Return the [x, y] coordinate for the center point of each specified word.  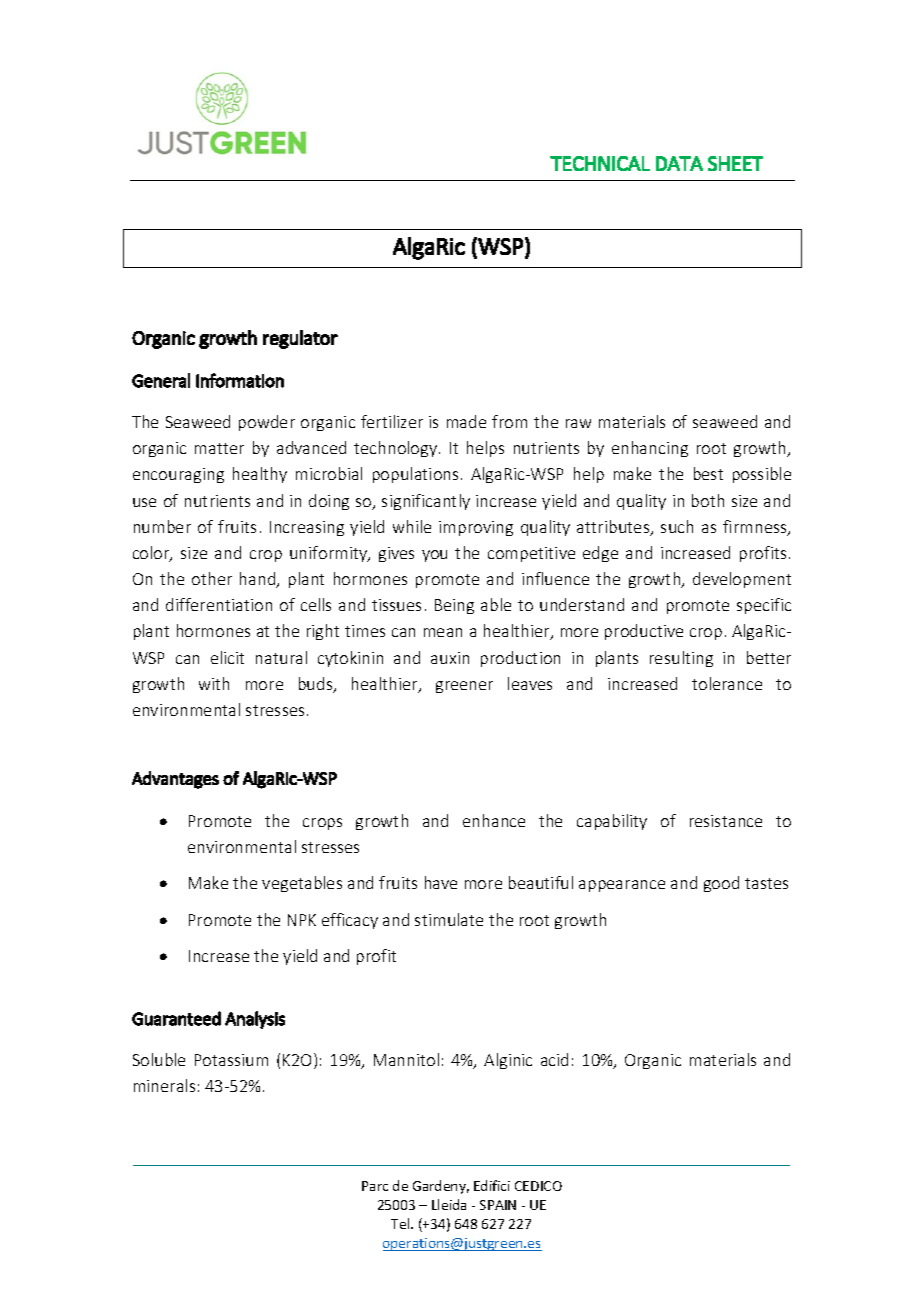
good [721, 884]
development [742, 580]
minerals [164, 1085]
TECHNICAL [600, 163]
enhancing [650, 449]
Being [454, 606]
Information [240, 380]
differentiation [219, 604]
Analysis [255, 1020]
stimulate [449, 919]
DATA [679, 163]
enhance [494, 820]
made [466, 421]
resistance [726, 821]
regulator [300, 339]
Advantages [175, 780]
